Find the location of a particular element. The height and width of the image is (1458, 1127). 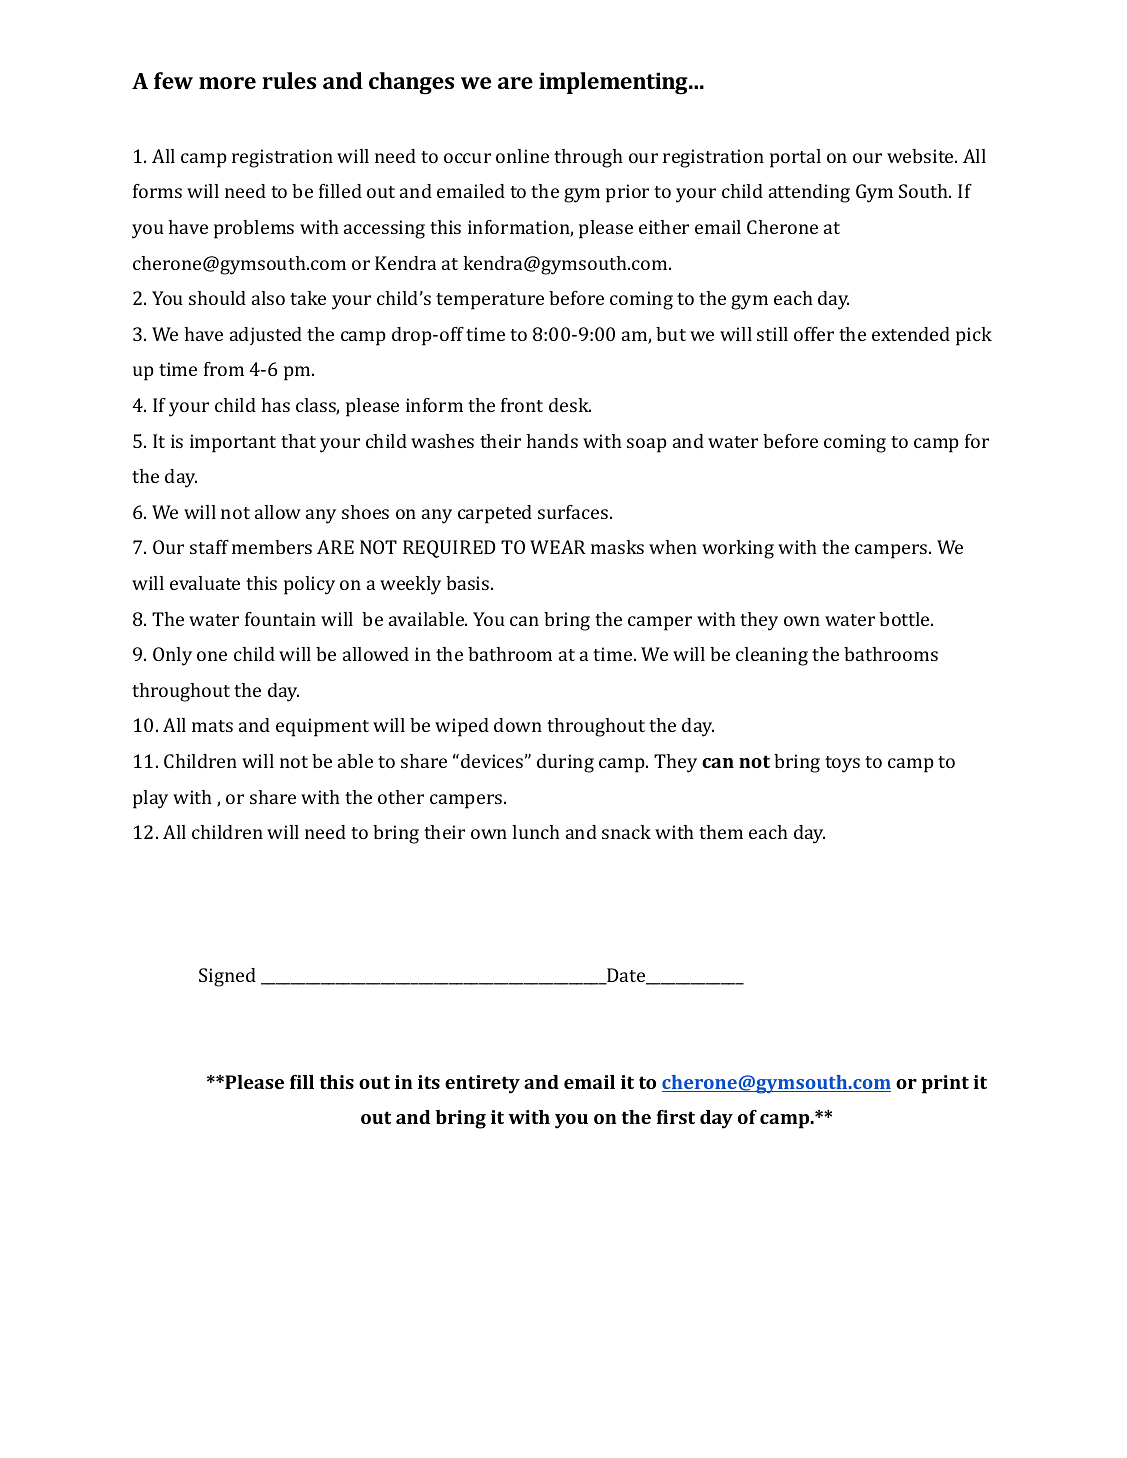

toys is located at coordinates (842, 764).
